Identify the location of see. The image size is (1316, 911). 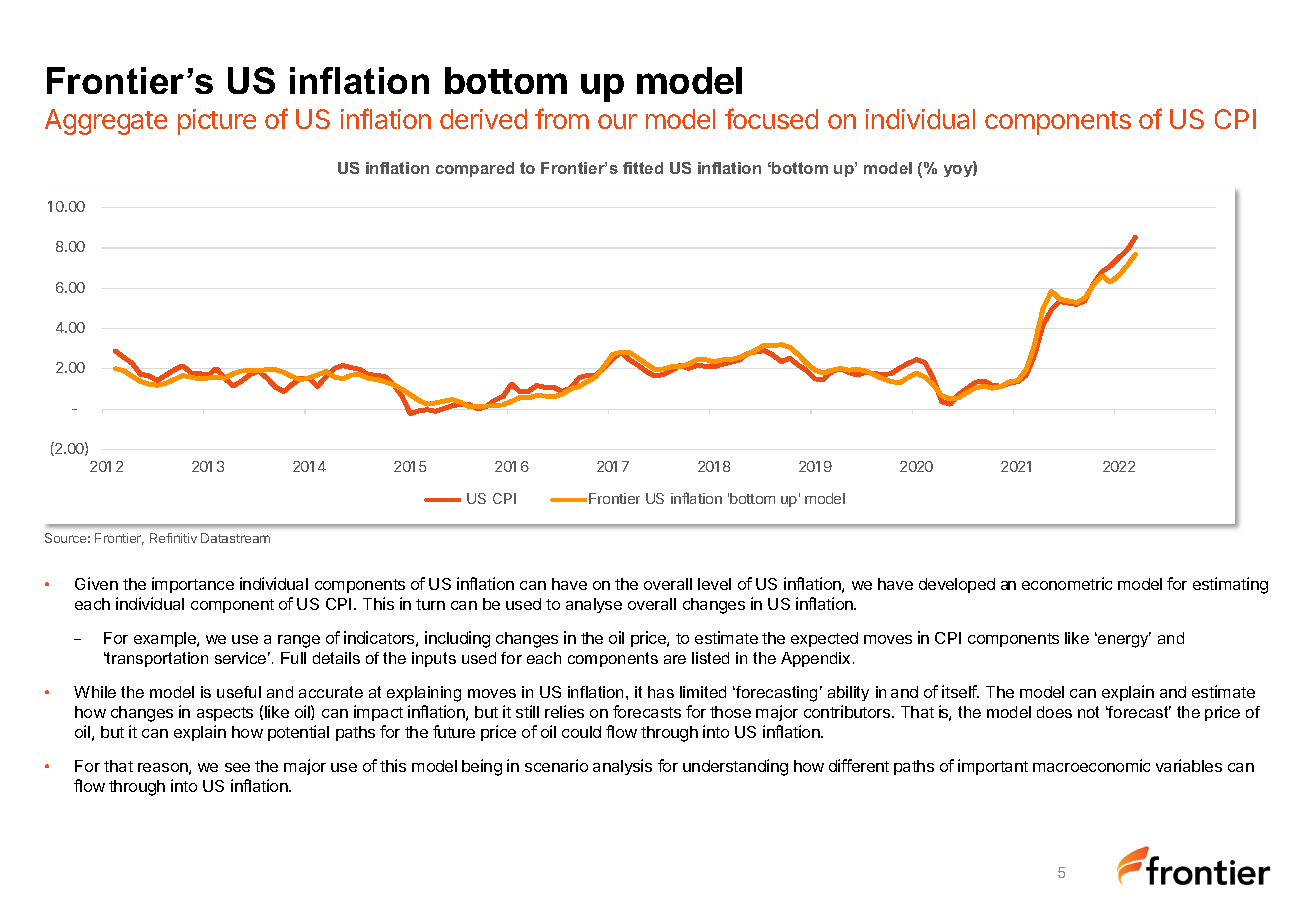
(237, 767).
